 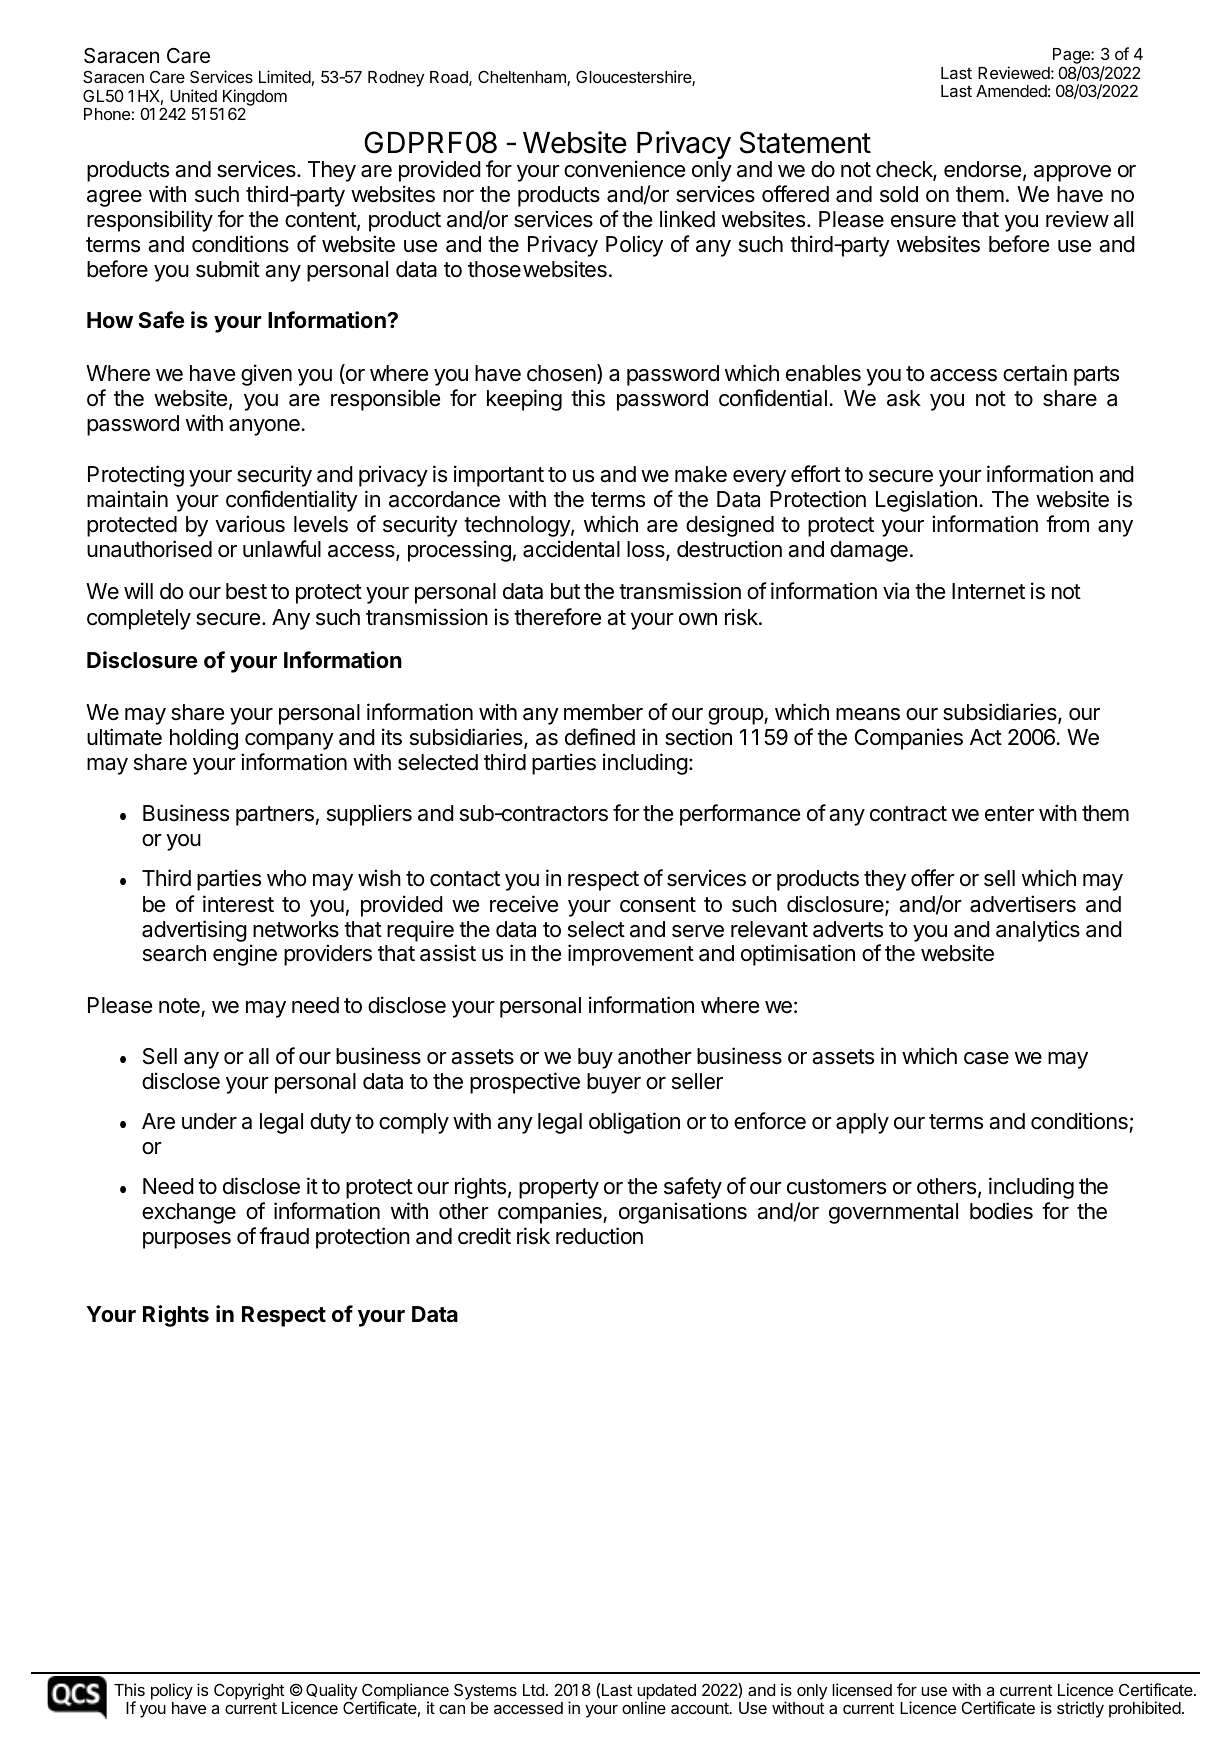 What do you see at coordinates (599, 1236) in the page?
I see `reduction` at bounding box center [599, 1236].
